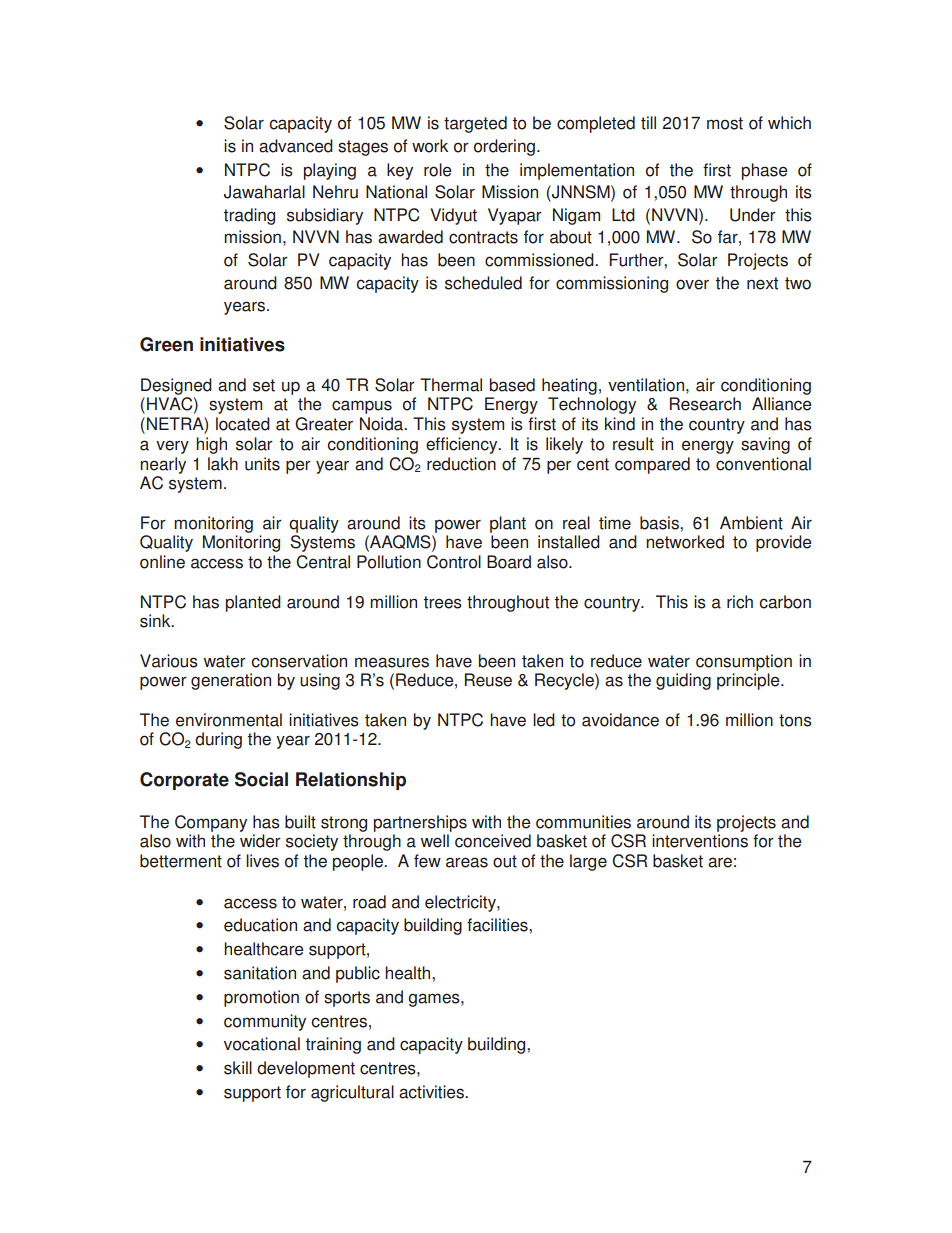 This screenshot has width=952, height=1233. What do you see at coordinates (498, 925) in the screenshot?
I see `facilities` at bounding box center [498, 925].
